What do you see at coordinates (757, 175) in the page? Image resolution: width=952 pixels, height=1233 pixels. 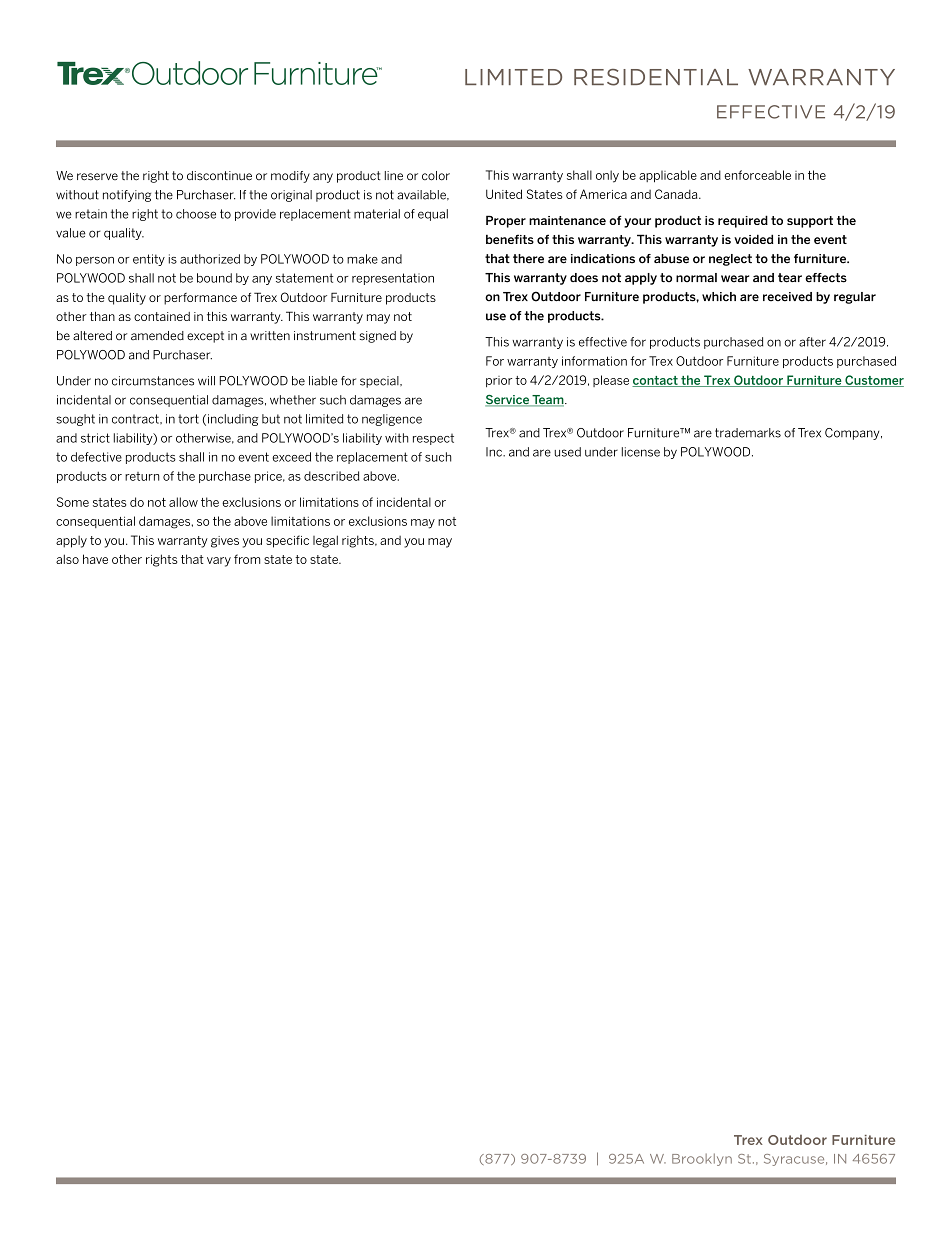 I see `enforceable` at bounding box center [757, 175].
